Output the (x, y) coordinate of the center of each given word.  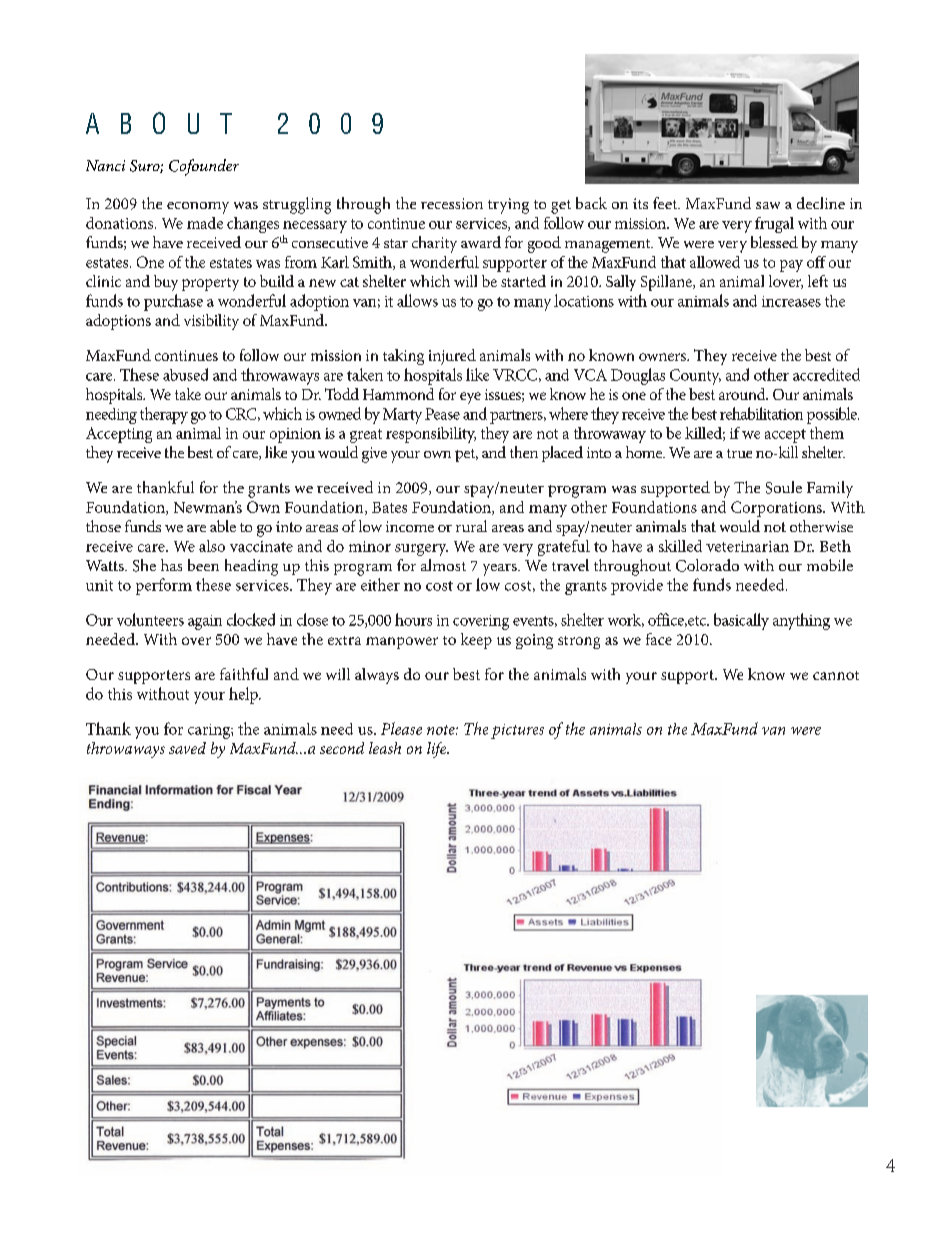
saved (187, 748)
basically (741, 621)
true (739, 453)
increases (791, 301)
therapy (164, 415)
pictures (517, 731)
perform (164, 586)
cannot (836, 675)
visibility (211, 322)
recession (452, 203)
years (501, 570)
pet (466, 455)
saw (768, 205)
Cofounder (204, 167)
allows (417, 300)
